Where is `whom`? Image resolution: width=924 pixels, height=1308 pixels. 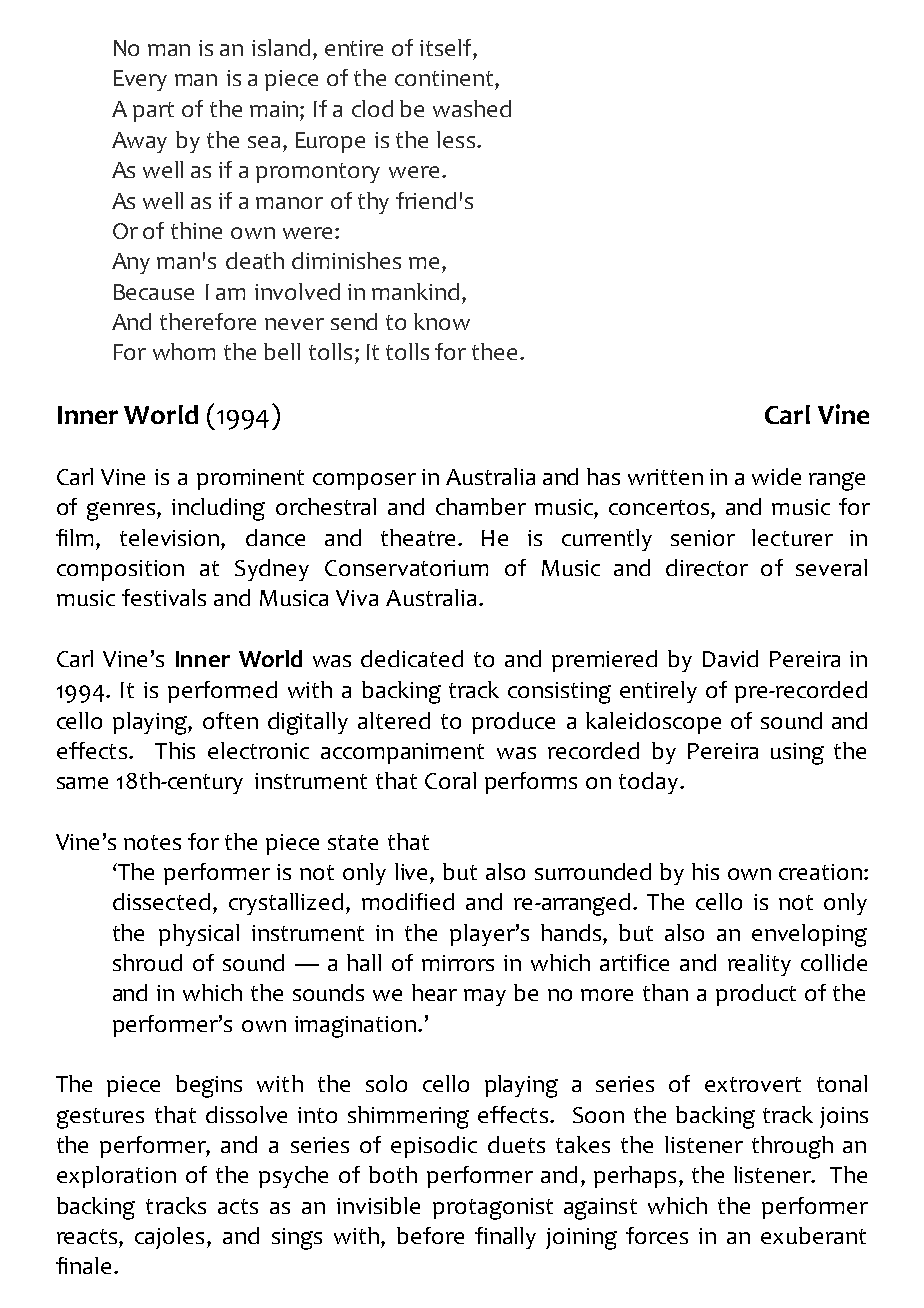 whom is located at coordinates (184, 351).
